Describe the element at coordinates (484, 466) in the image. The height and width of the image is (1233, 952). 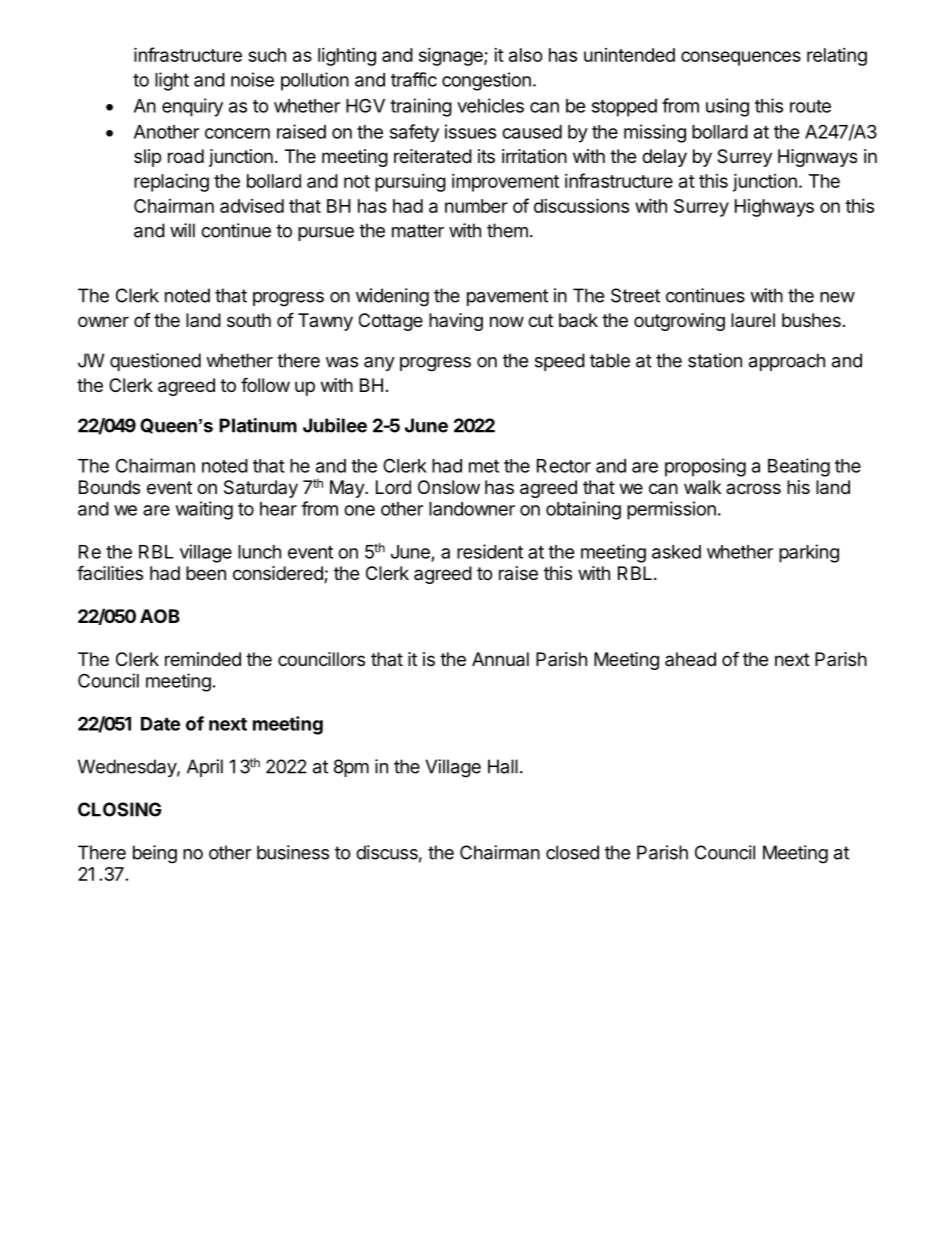
I see `met` at that location.
